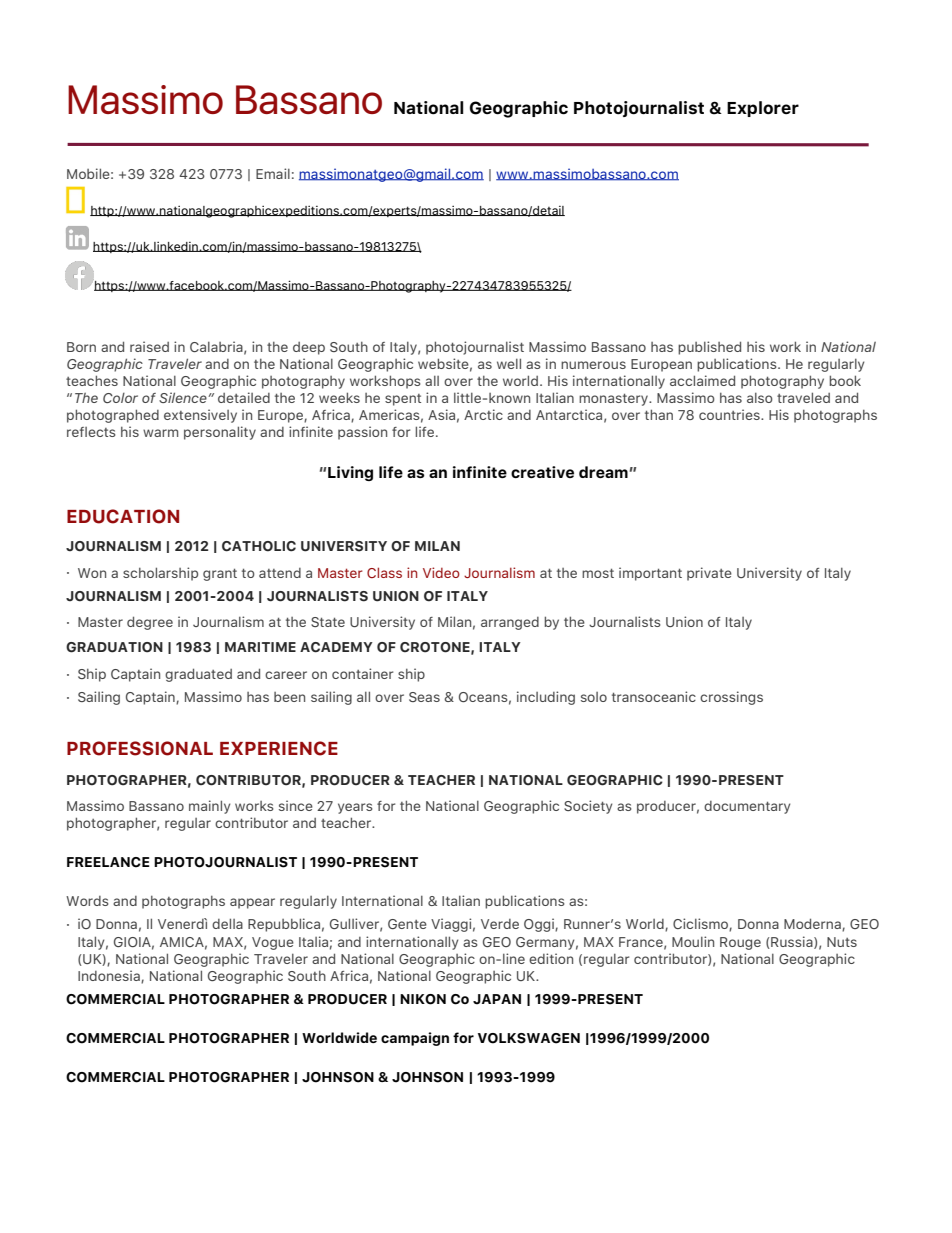 The width and height of the image is (952, 1233). Describe the element at coordinates (709, 348) in the image. I see `published` at that location.
